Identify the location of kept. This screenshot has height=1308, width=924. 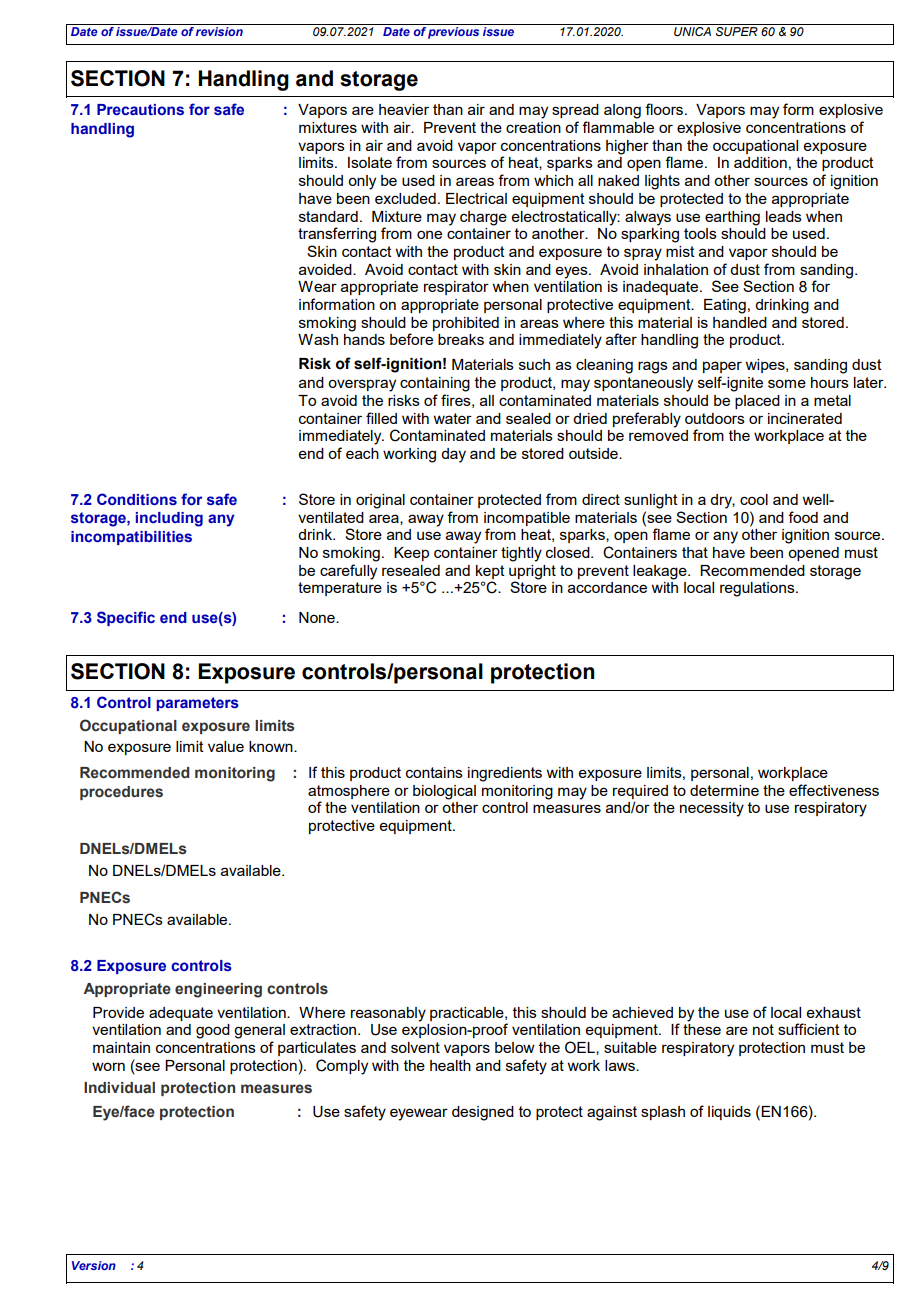
(490, 572).
